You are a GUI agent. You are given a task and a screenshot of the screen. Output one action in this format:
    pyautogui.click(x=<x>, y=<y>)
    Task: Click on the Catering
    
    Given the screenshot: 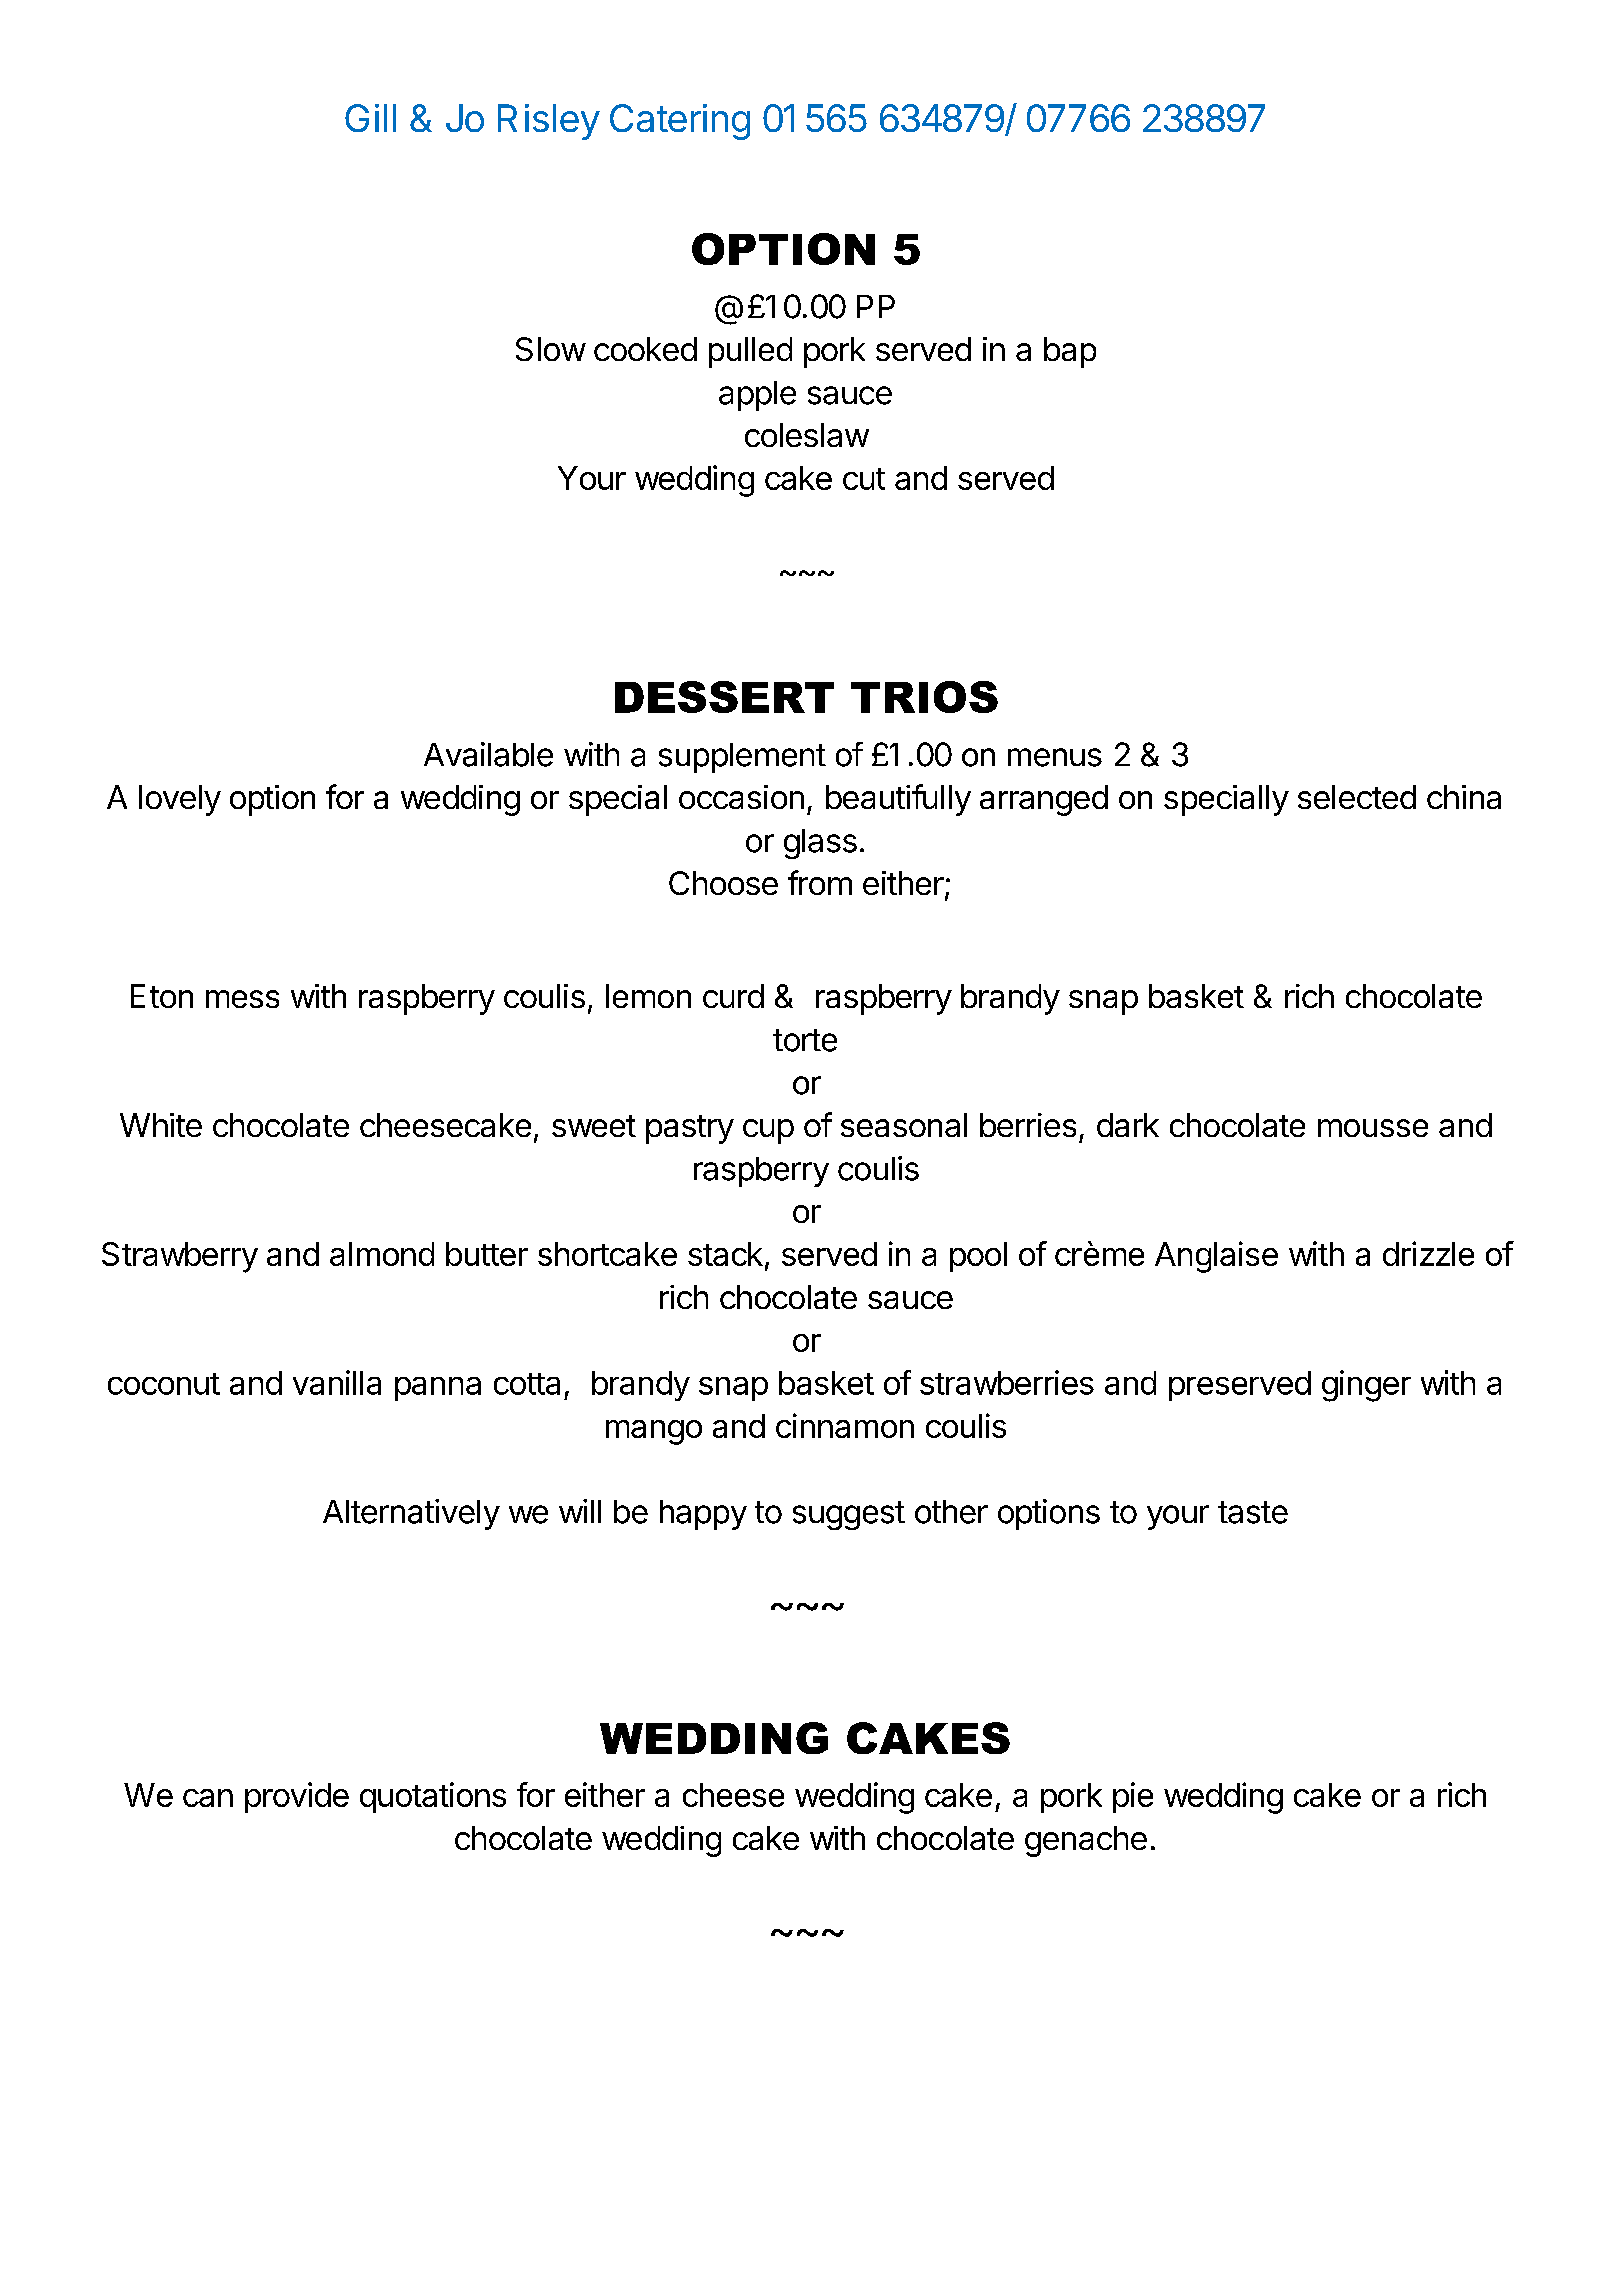 What is the action you would take?
    pyautogui.click(x=680, y=122)
